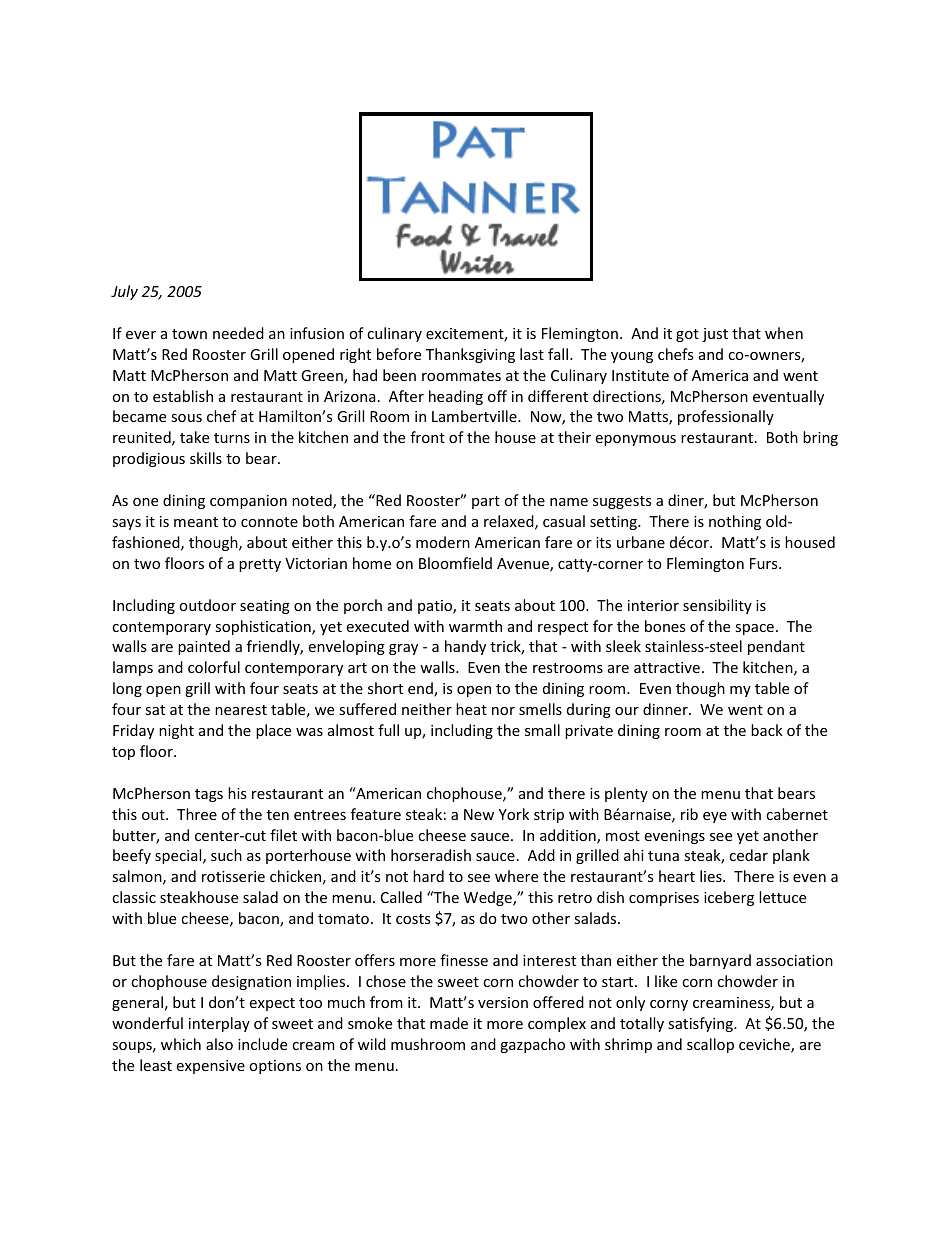 Image resolution: width=952 pixels, height=1233 pixels. I want to click on also, so click(219, 1044).
